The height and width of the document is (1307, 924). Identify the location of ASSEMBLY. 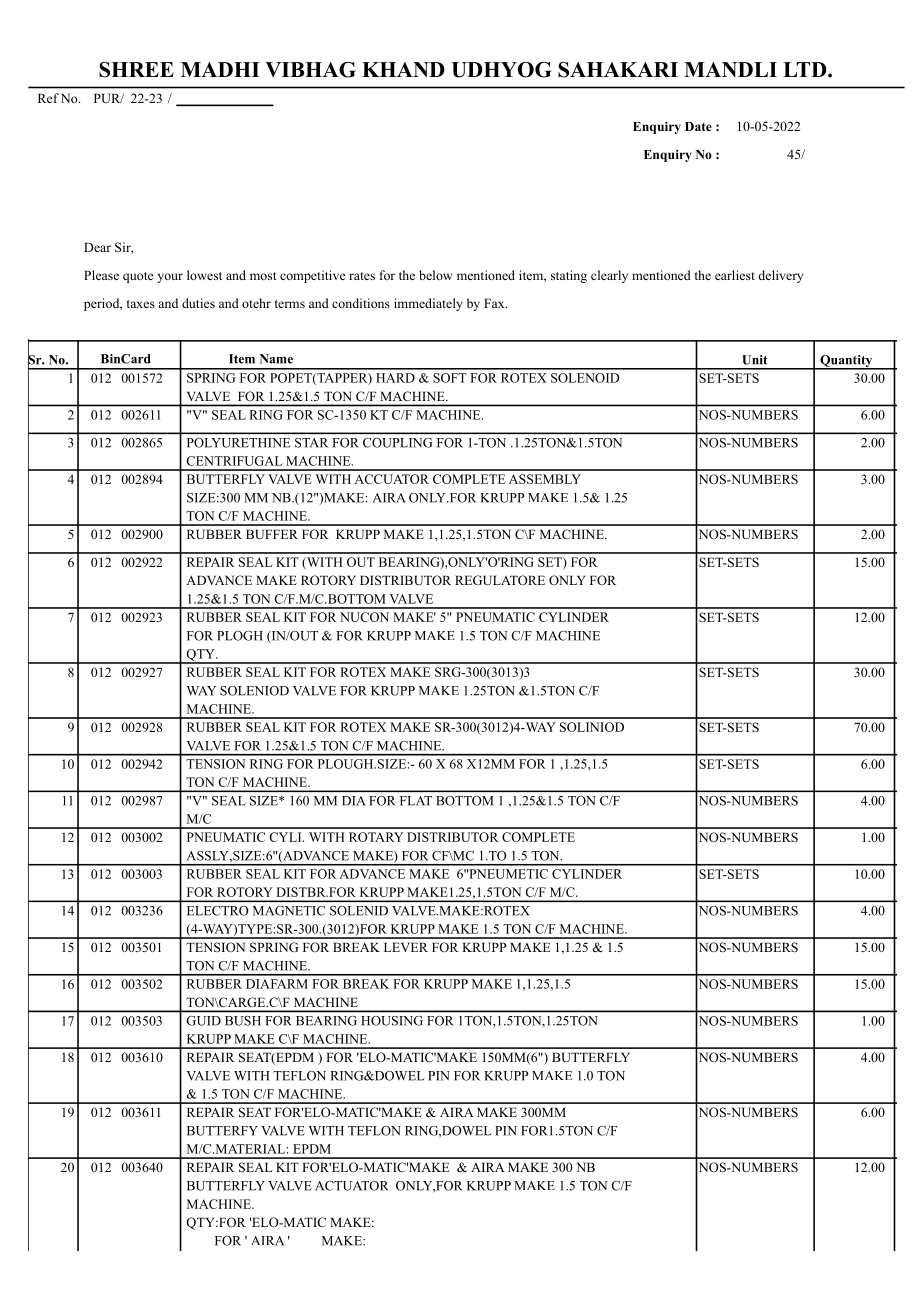
(545, 479).
